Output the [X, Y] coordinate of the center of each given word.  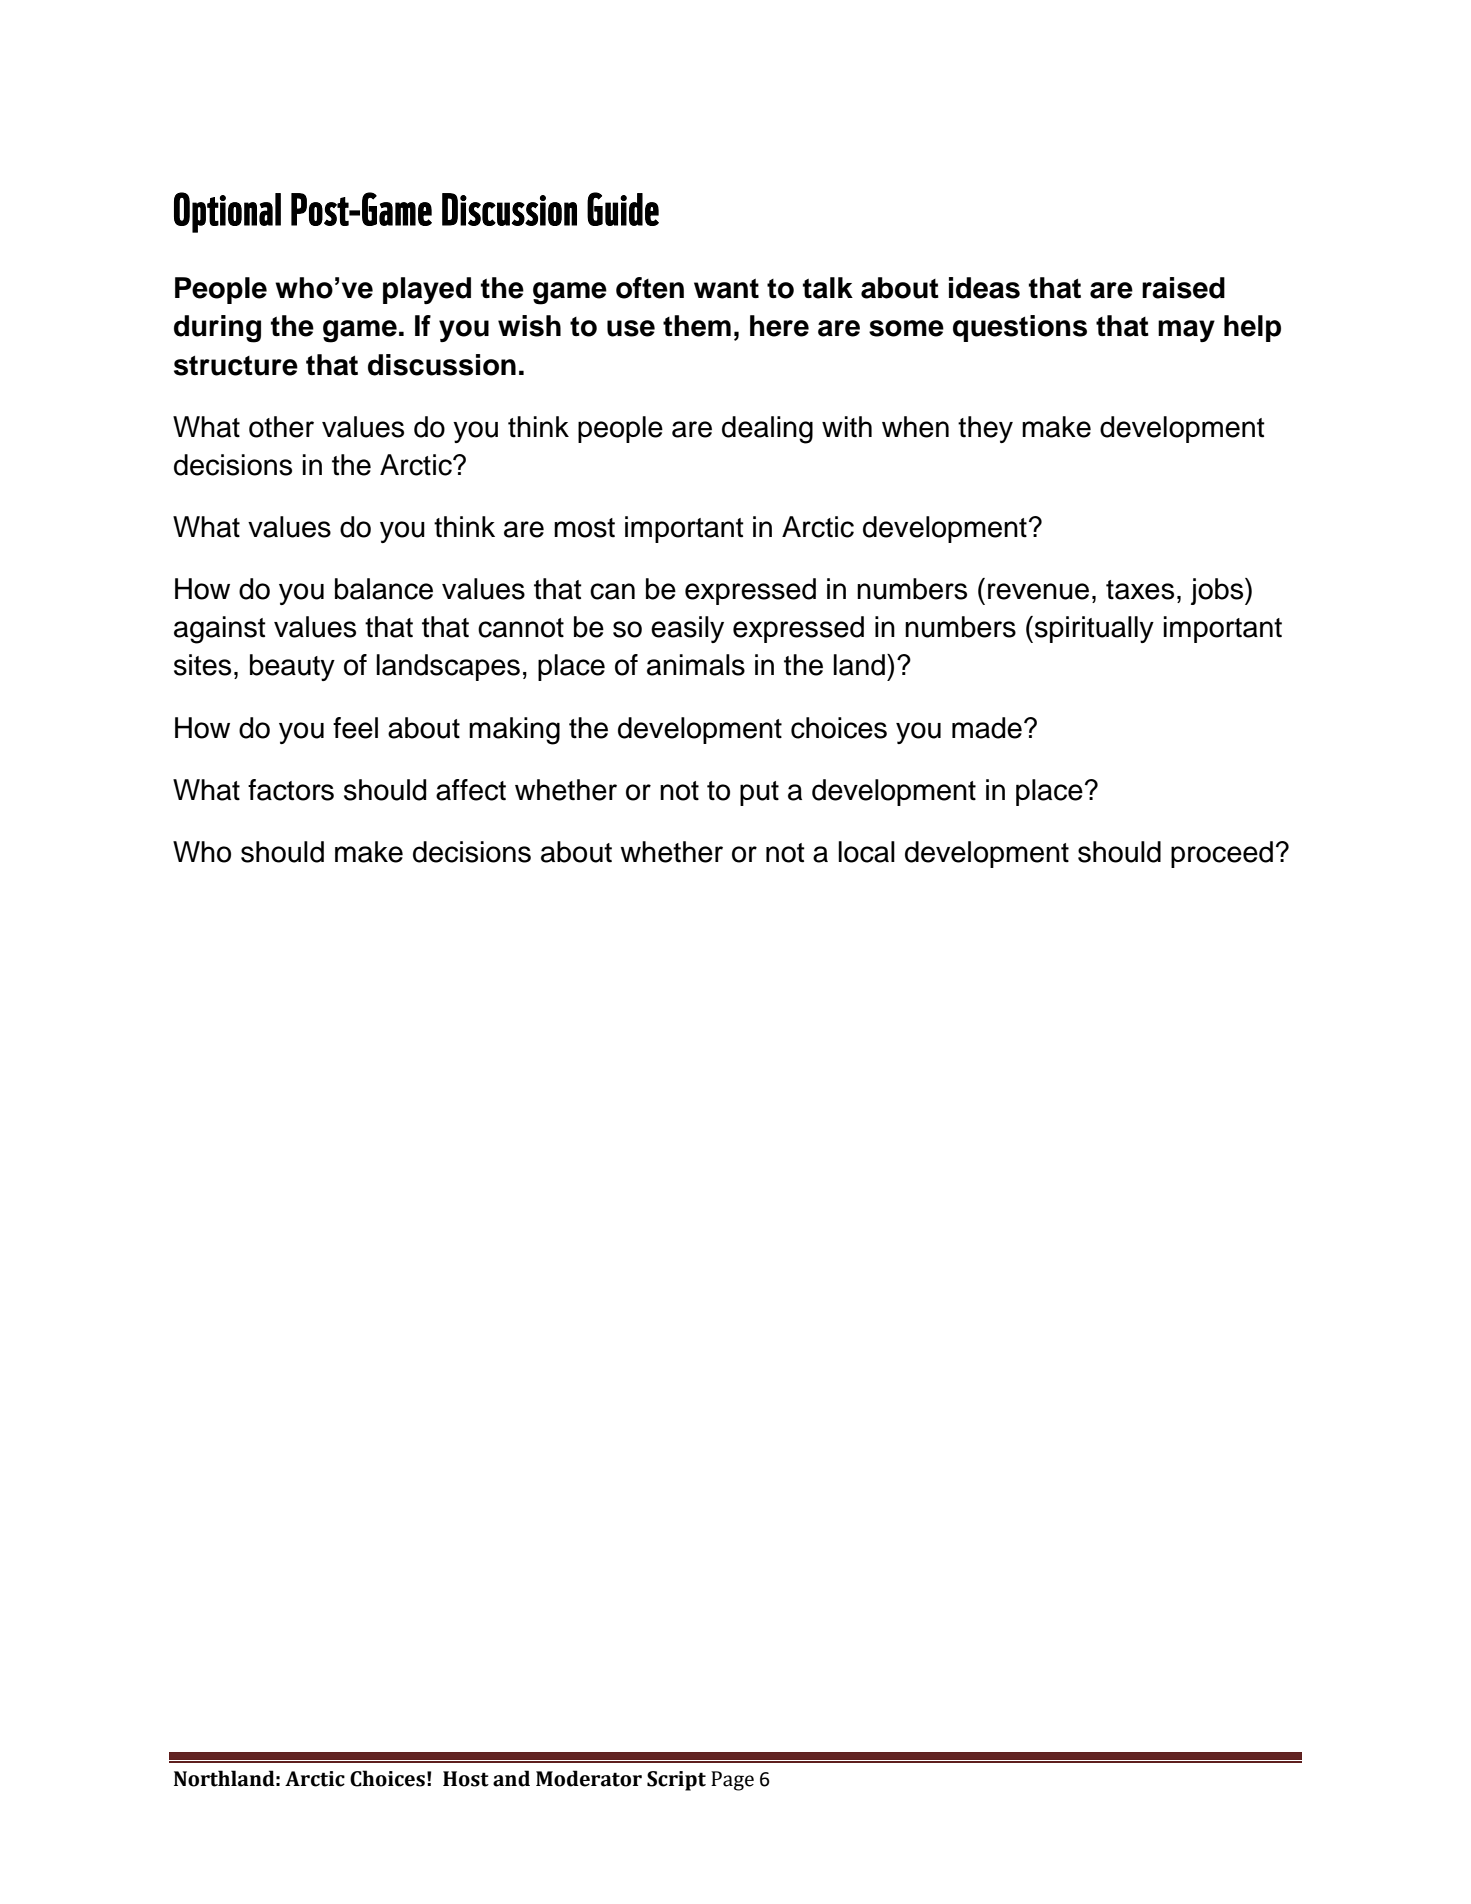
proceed [1222, 854]
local [866, 852]
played [427, 290]
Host [466, 1779]
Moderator [589, 1778]
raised [1183, 288]
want [726, 288]
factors [291, 790]
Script [676, 1781]
